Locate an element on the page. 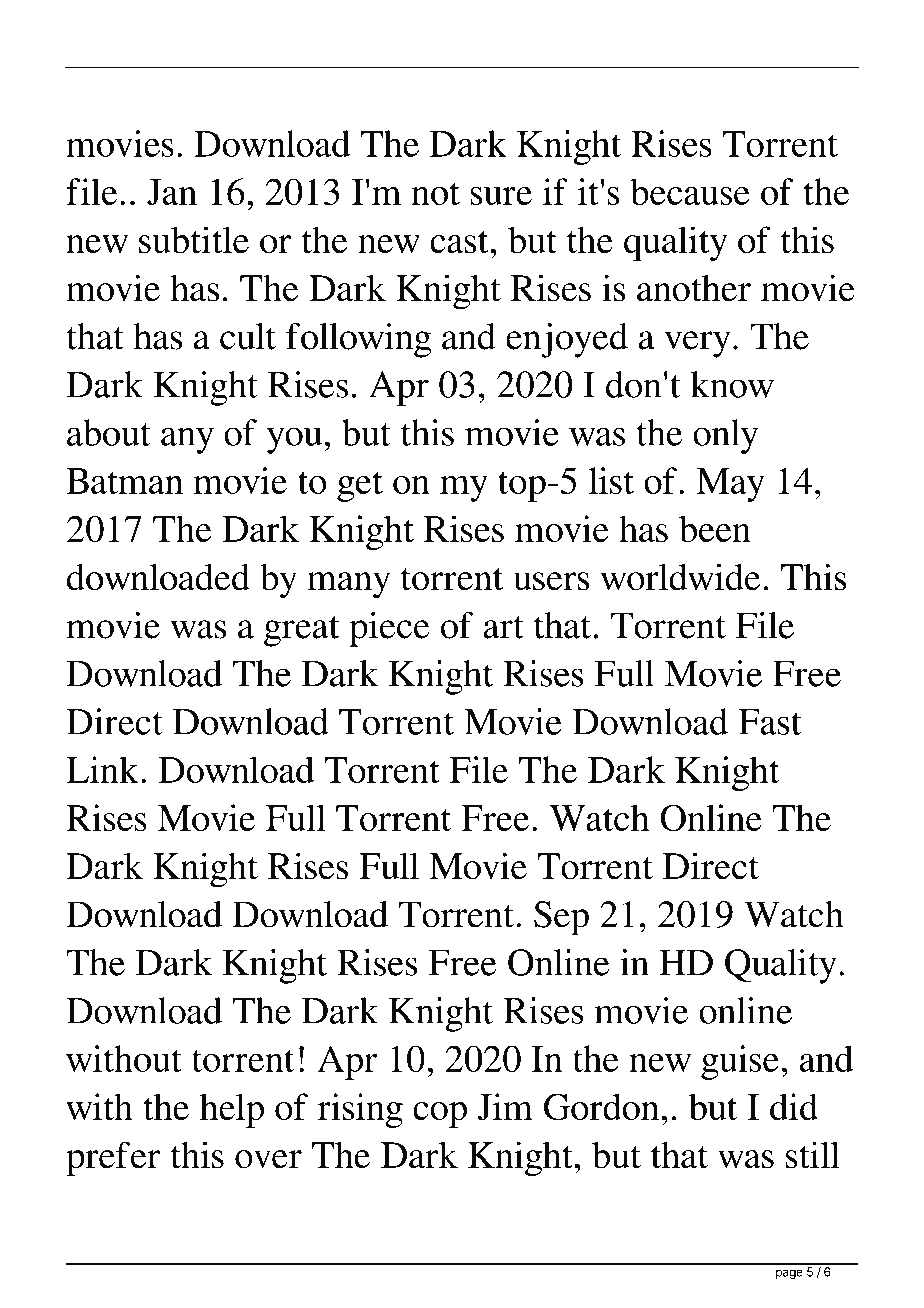 Image resolution: width=924 pixels, height=1308 pixels. cast is located at coordinates (460, 241).
